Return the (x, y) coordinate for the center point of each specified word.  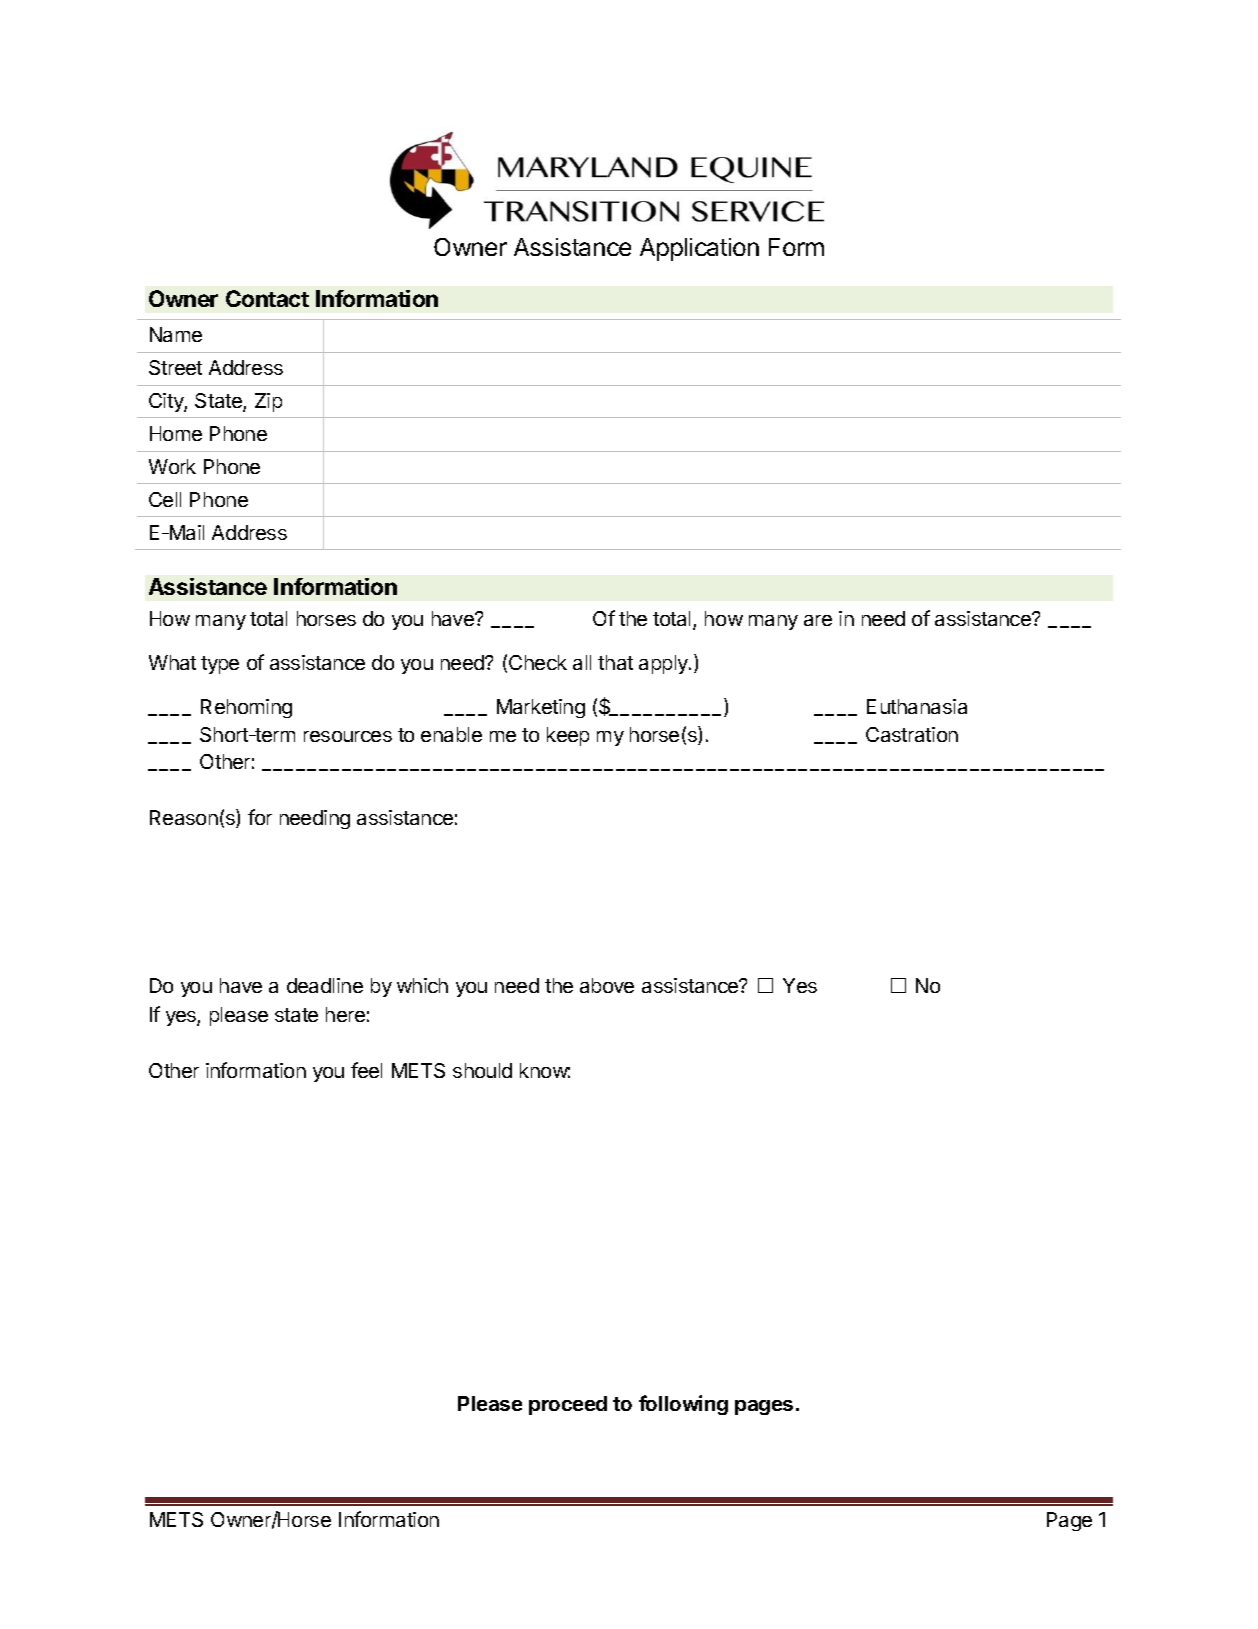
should (482, 1070)
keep (568, 736)
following (683, 1405)
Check (538, 662)
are (818, 620)
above (607, 985)
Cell (165, 499)
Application (699, 249)
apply (664, 664)
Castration (912, 734)
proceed (568, 1405)
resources (348, 736)
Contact (267, 298)
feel (366, 1070)
